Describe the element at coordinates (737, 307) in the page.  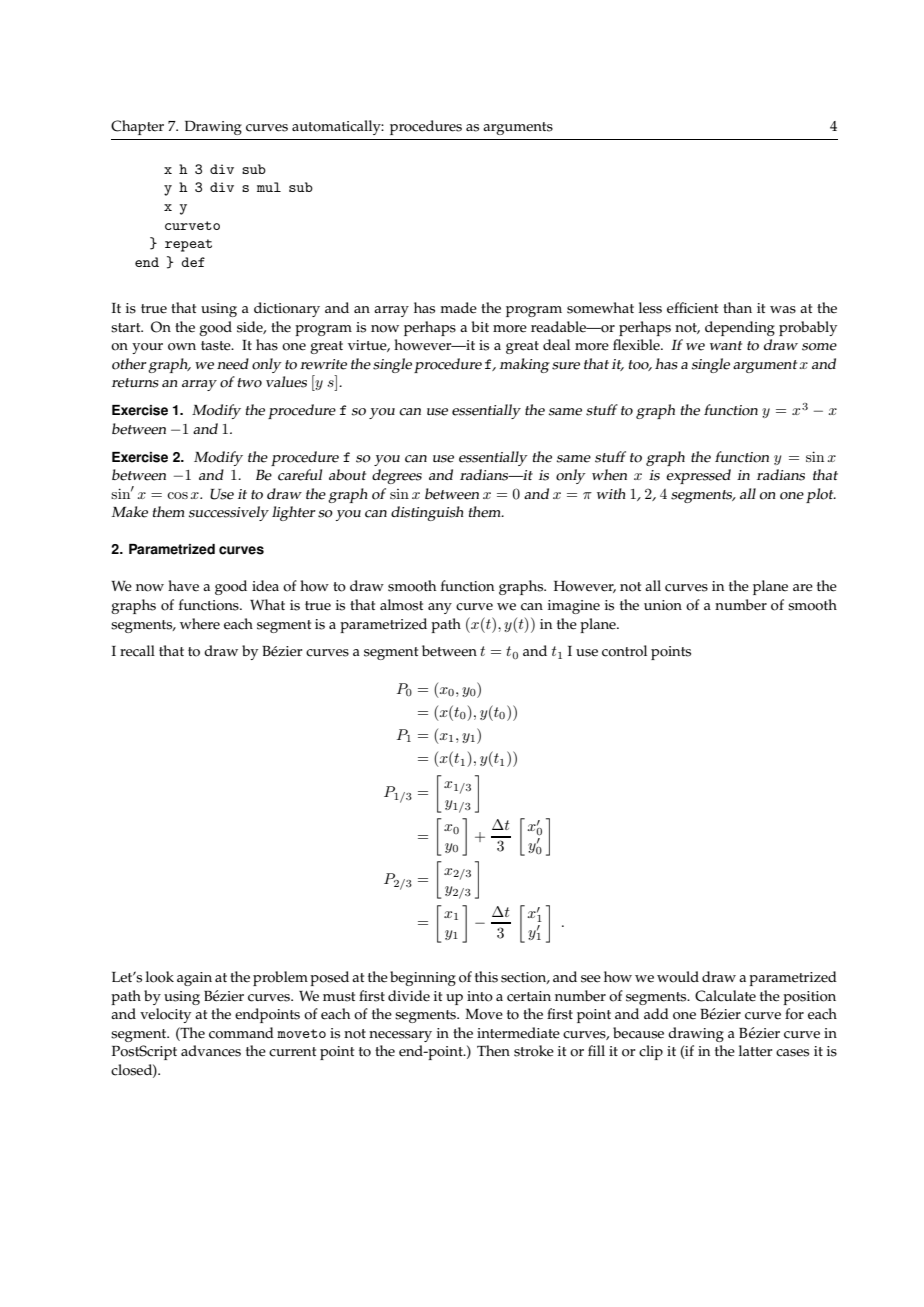
I see `than` at that location.
